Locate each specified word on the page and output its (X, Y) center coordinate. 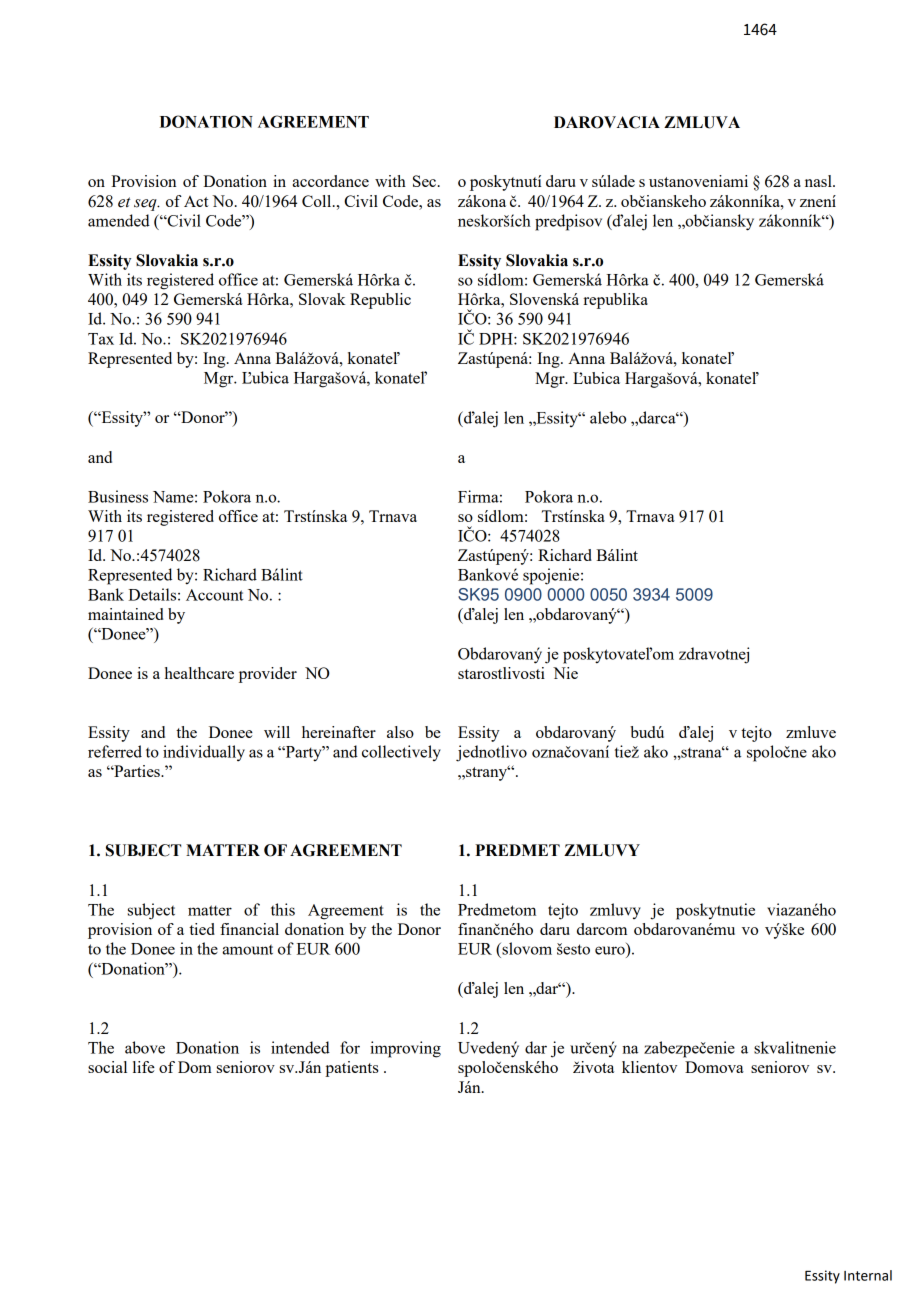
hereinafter (339, 732)
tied (202, 929)
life (144, 1067)
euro (610, 950)
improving (405, 1049)
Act (196, 201)
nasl (819, 181)
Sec (424, 181)
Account (214, 595)
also (400, 732)
